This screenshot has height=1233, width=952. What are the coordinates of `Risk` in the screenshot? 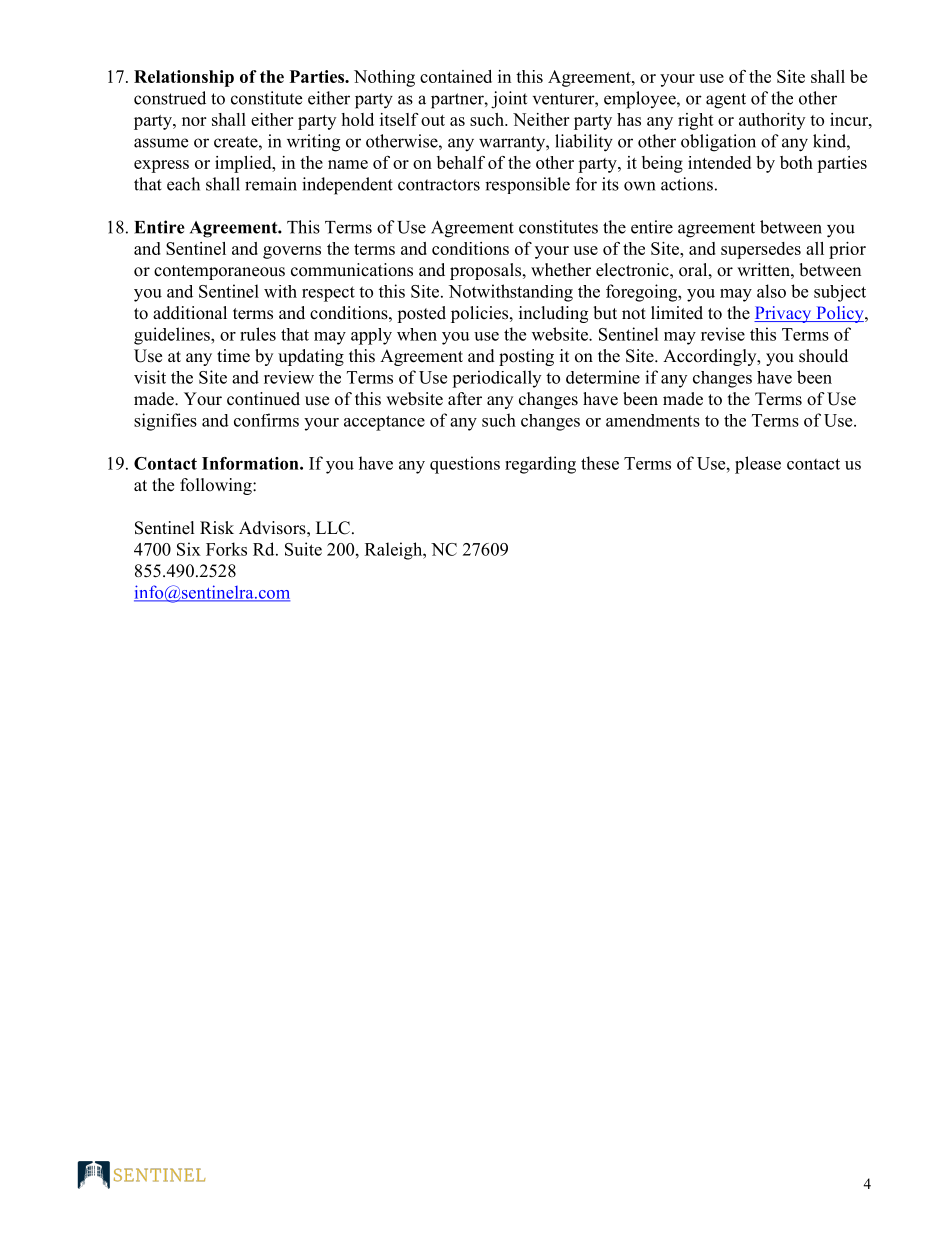 It's located at (217, 528).
